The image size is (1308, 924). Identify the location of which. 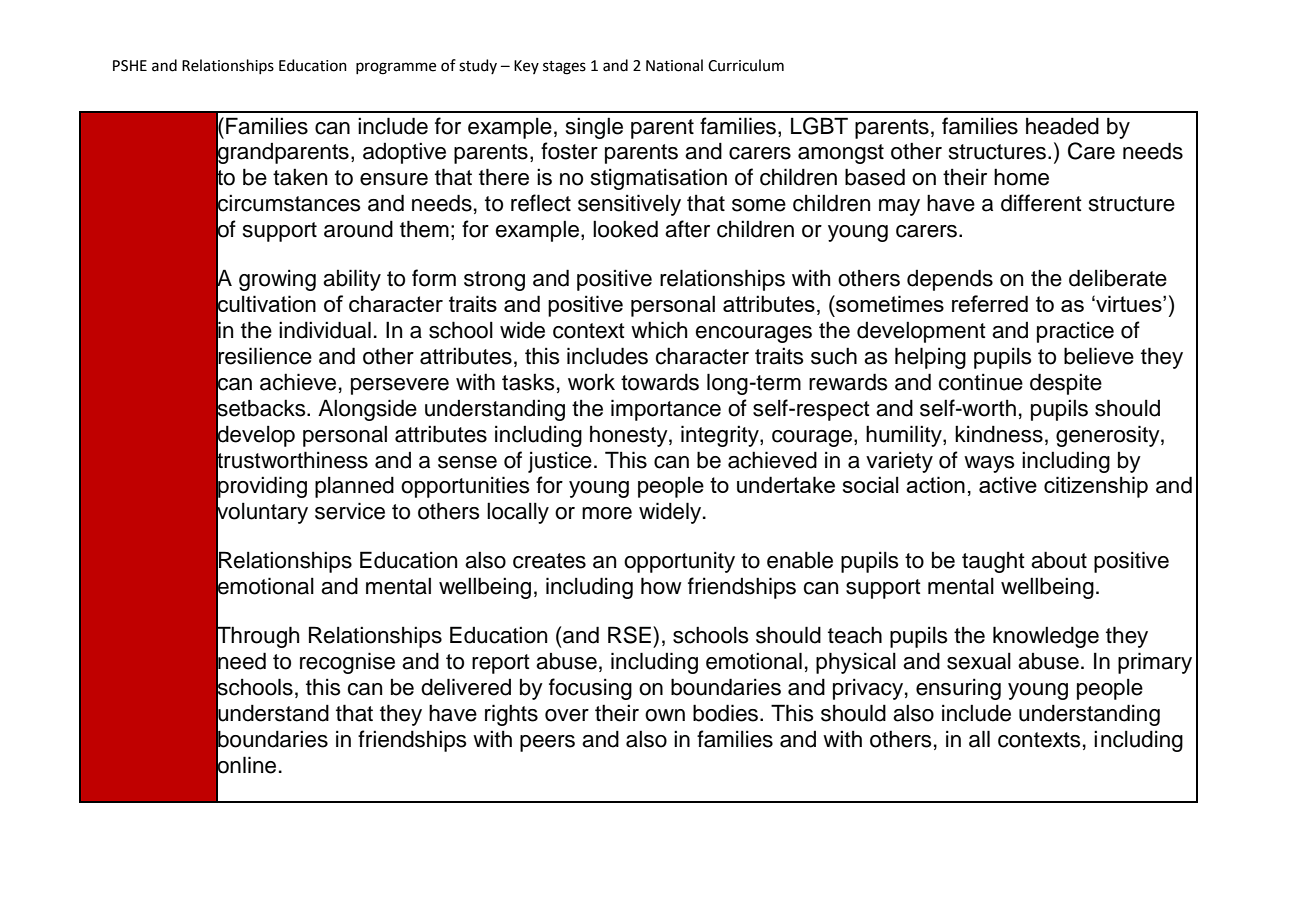
(659, 330).
